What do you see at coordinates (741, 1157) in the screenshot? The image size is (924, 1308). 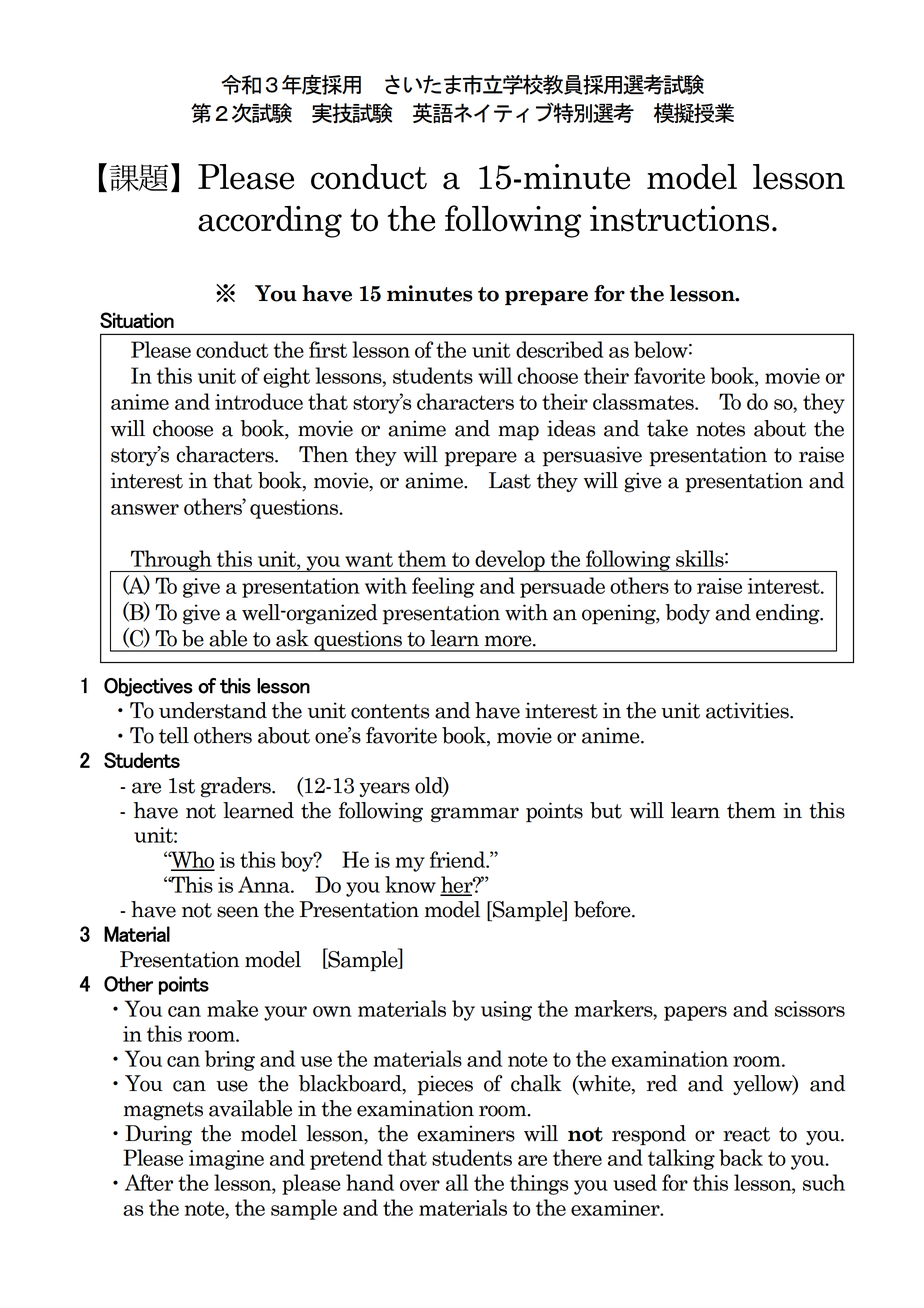 I see `back` at bounding box center [741, 1157].
